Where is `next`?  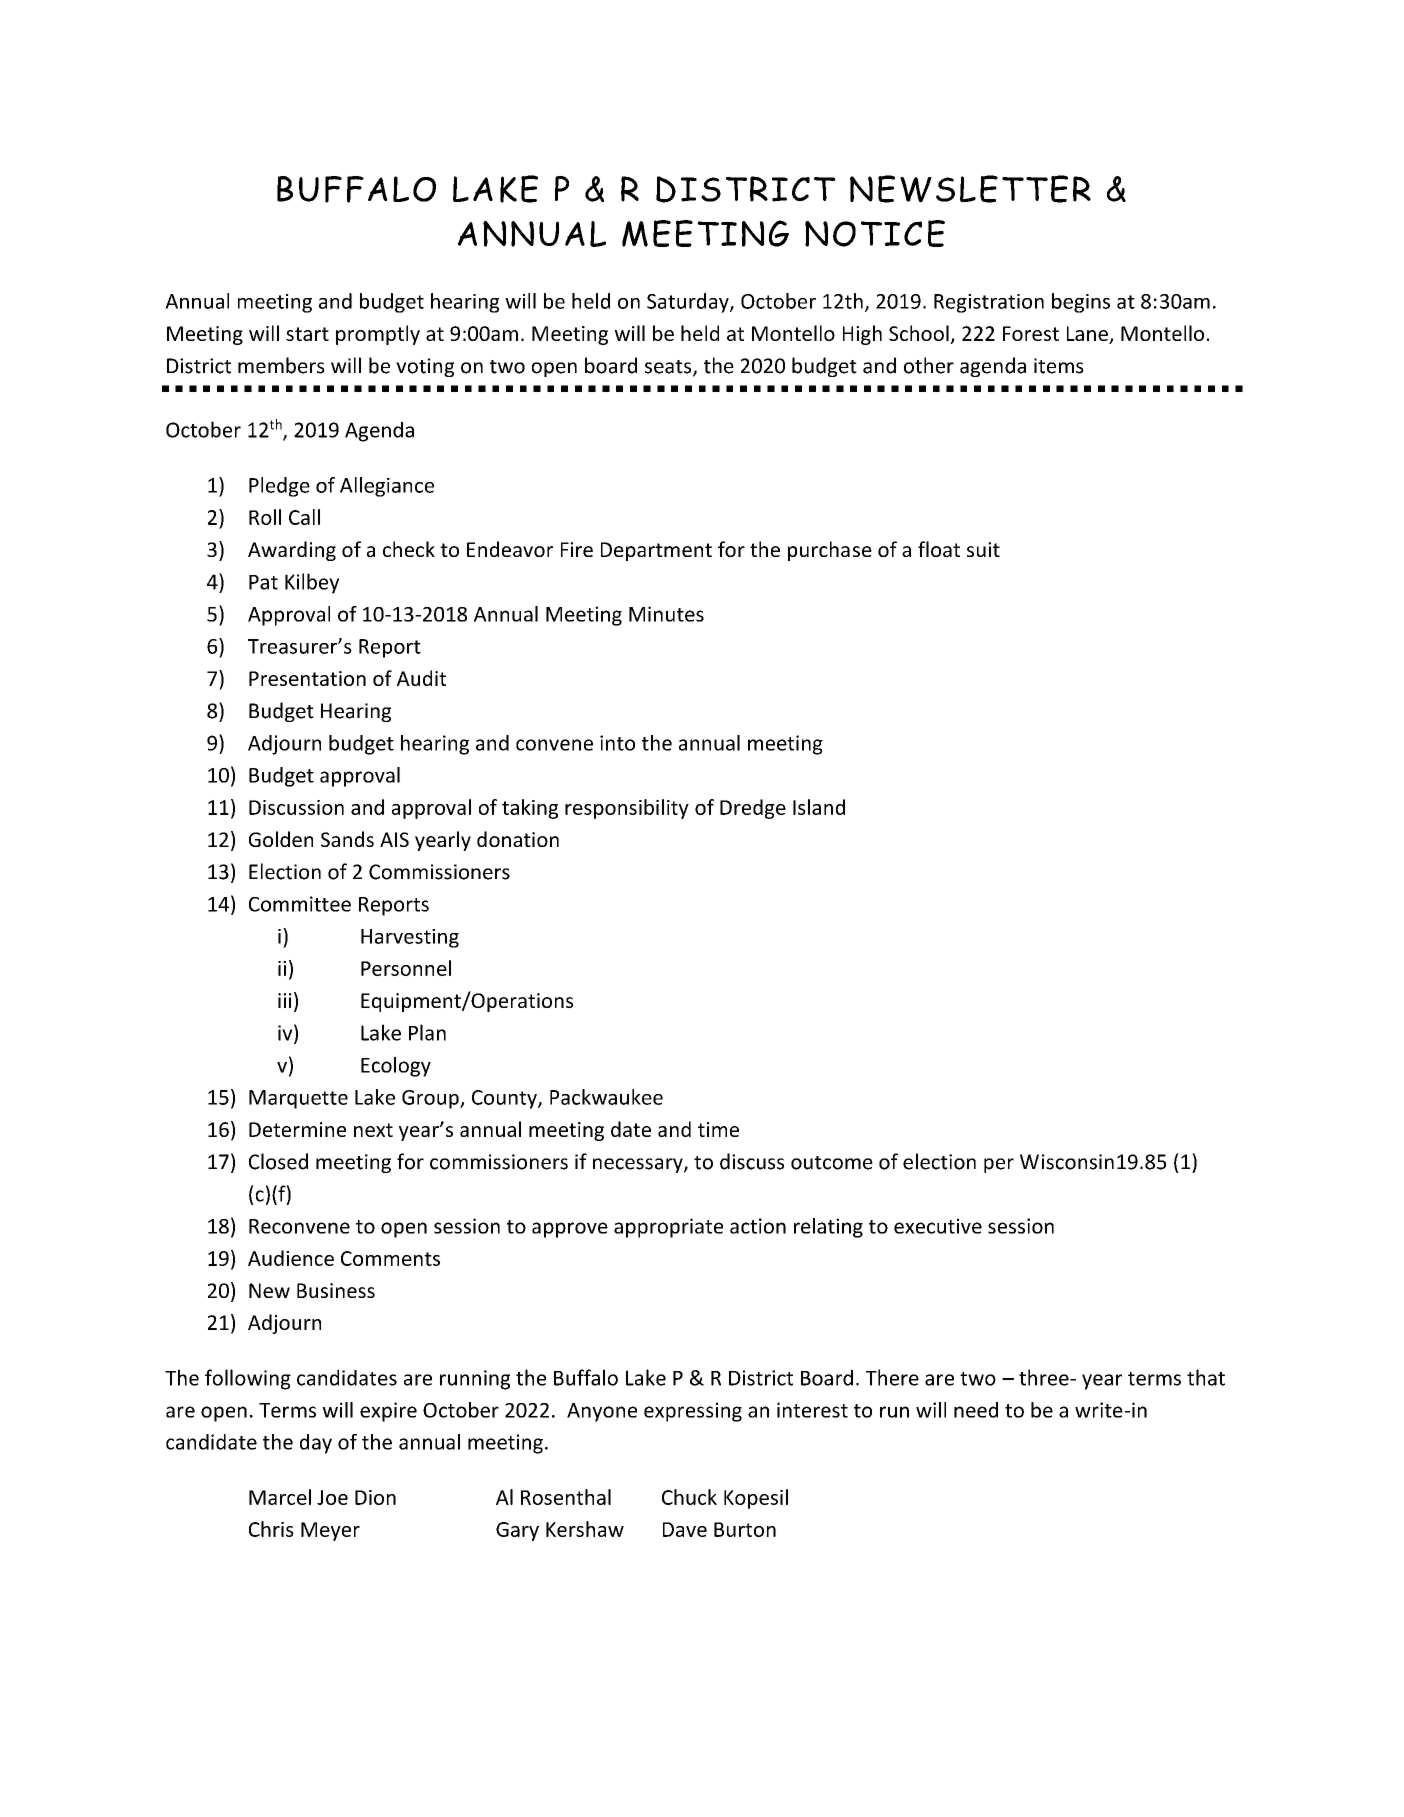 next is located at coordinates (373, 1130).
